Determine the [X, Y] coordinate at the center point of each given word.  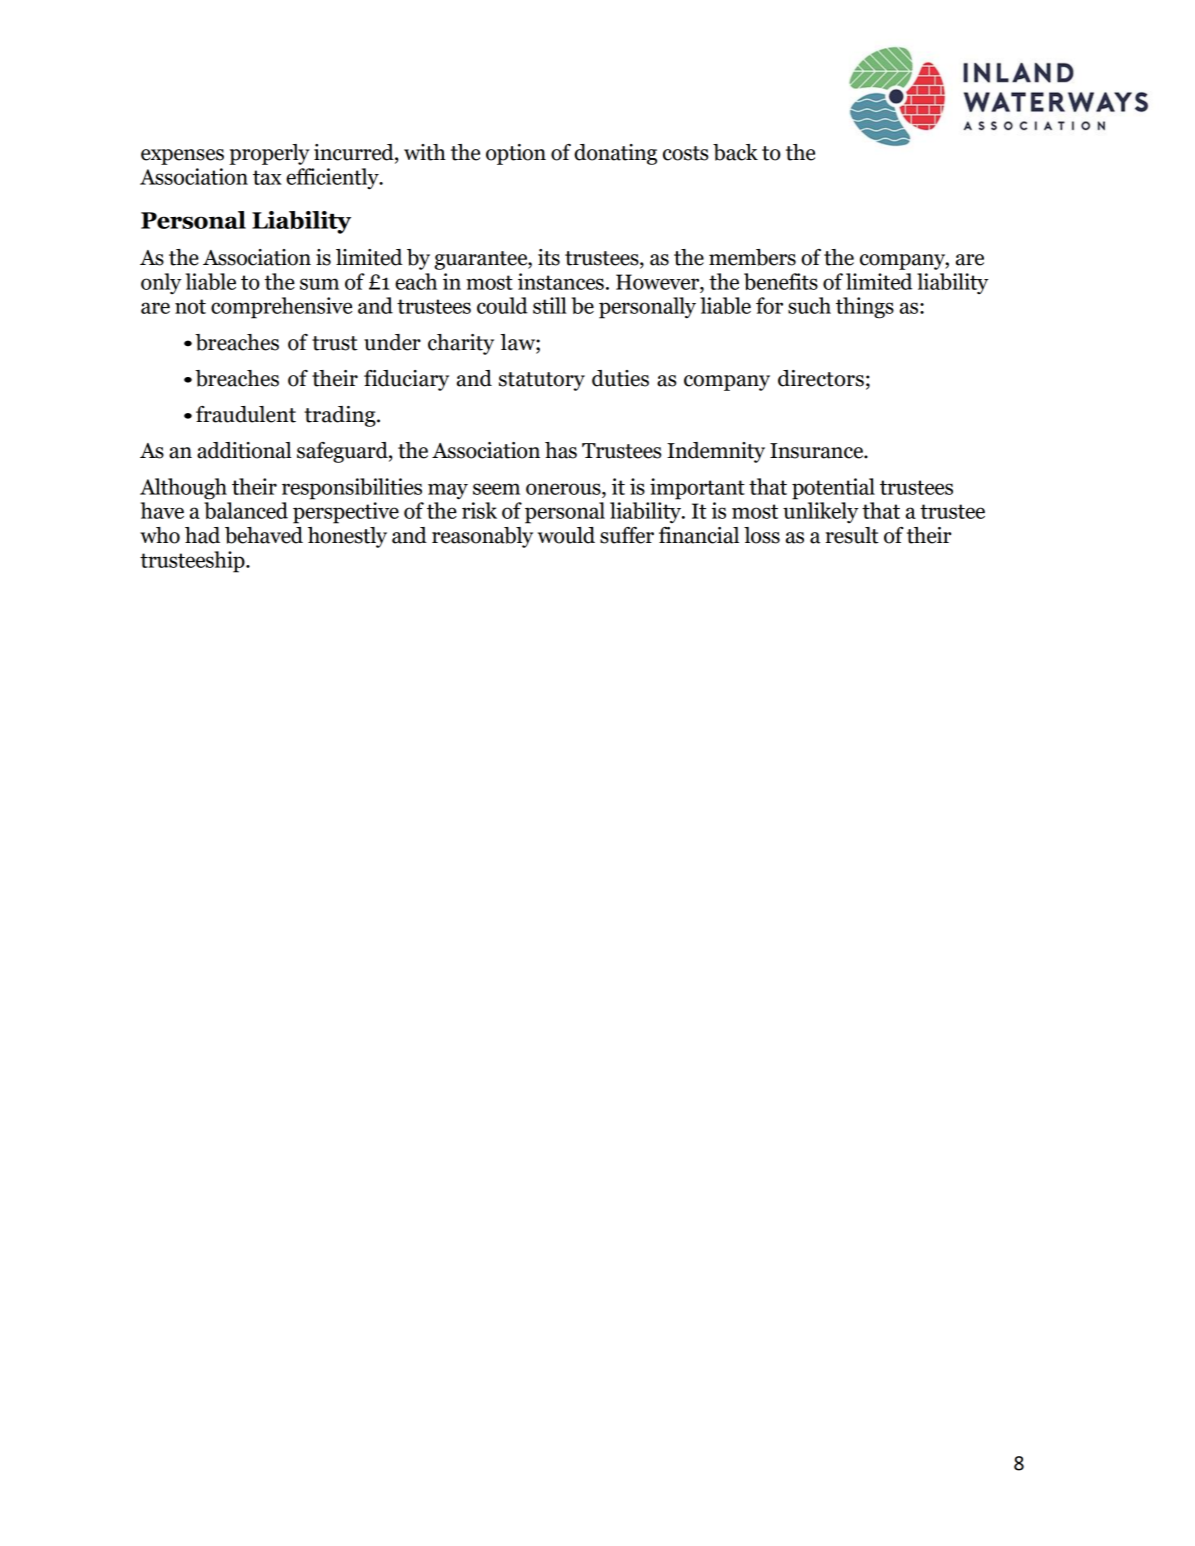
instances [561, 281]
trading [341, 416]
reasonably [482, 537]
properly [269, 154]
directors [821, 378]
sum [319, 284]
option [516, 154]
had [202, 535]
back [735, 152]
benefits [781, 281]
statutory [542, 381]
